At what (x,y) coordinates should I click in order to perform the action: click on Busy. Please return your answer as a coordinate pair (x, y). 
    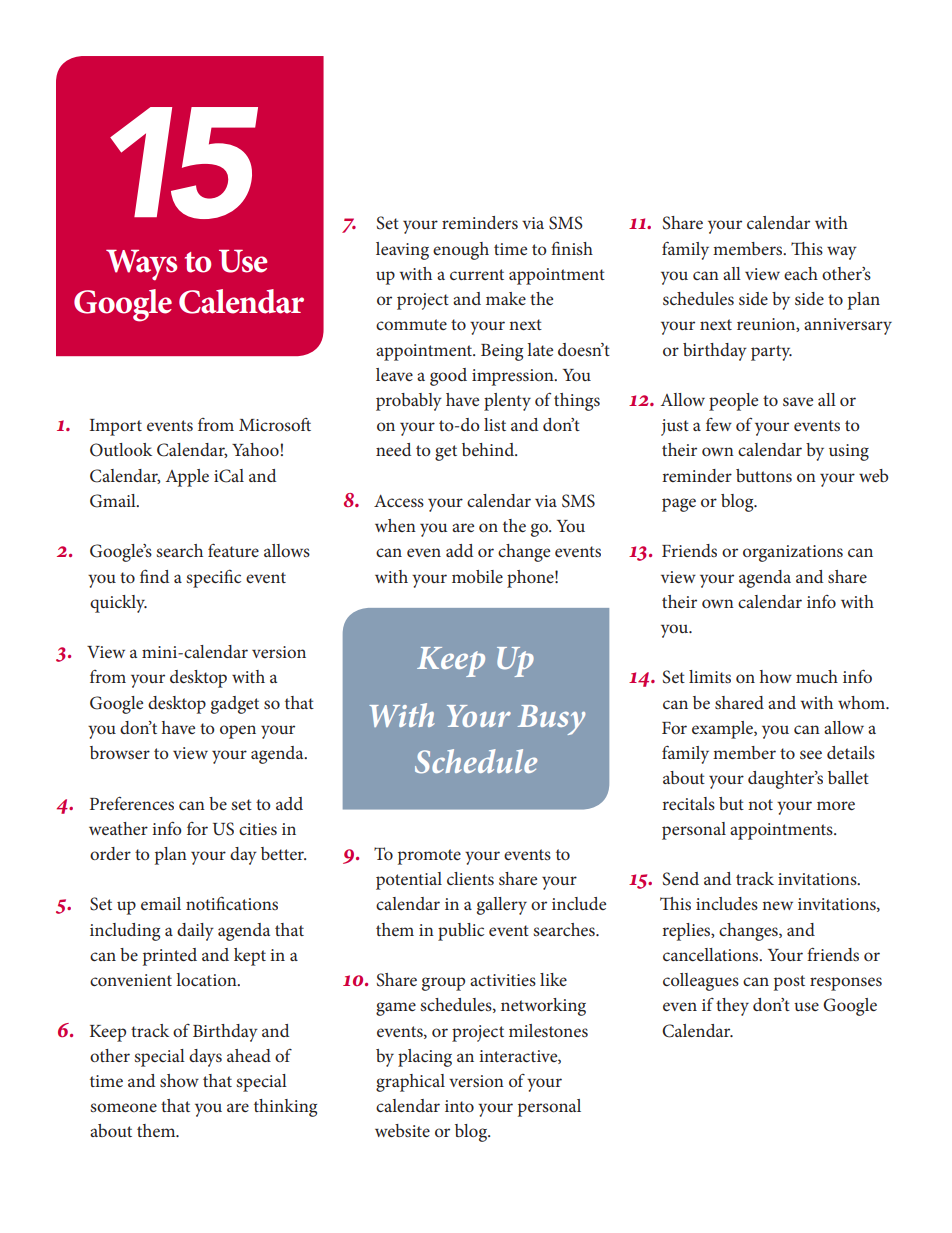
    Looking at the image, I should click on (551, 720).
